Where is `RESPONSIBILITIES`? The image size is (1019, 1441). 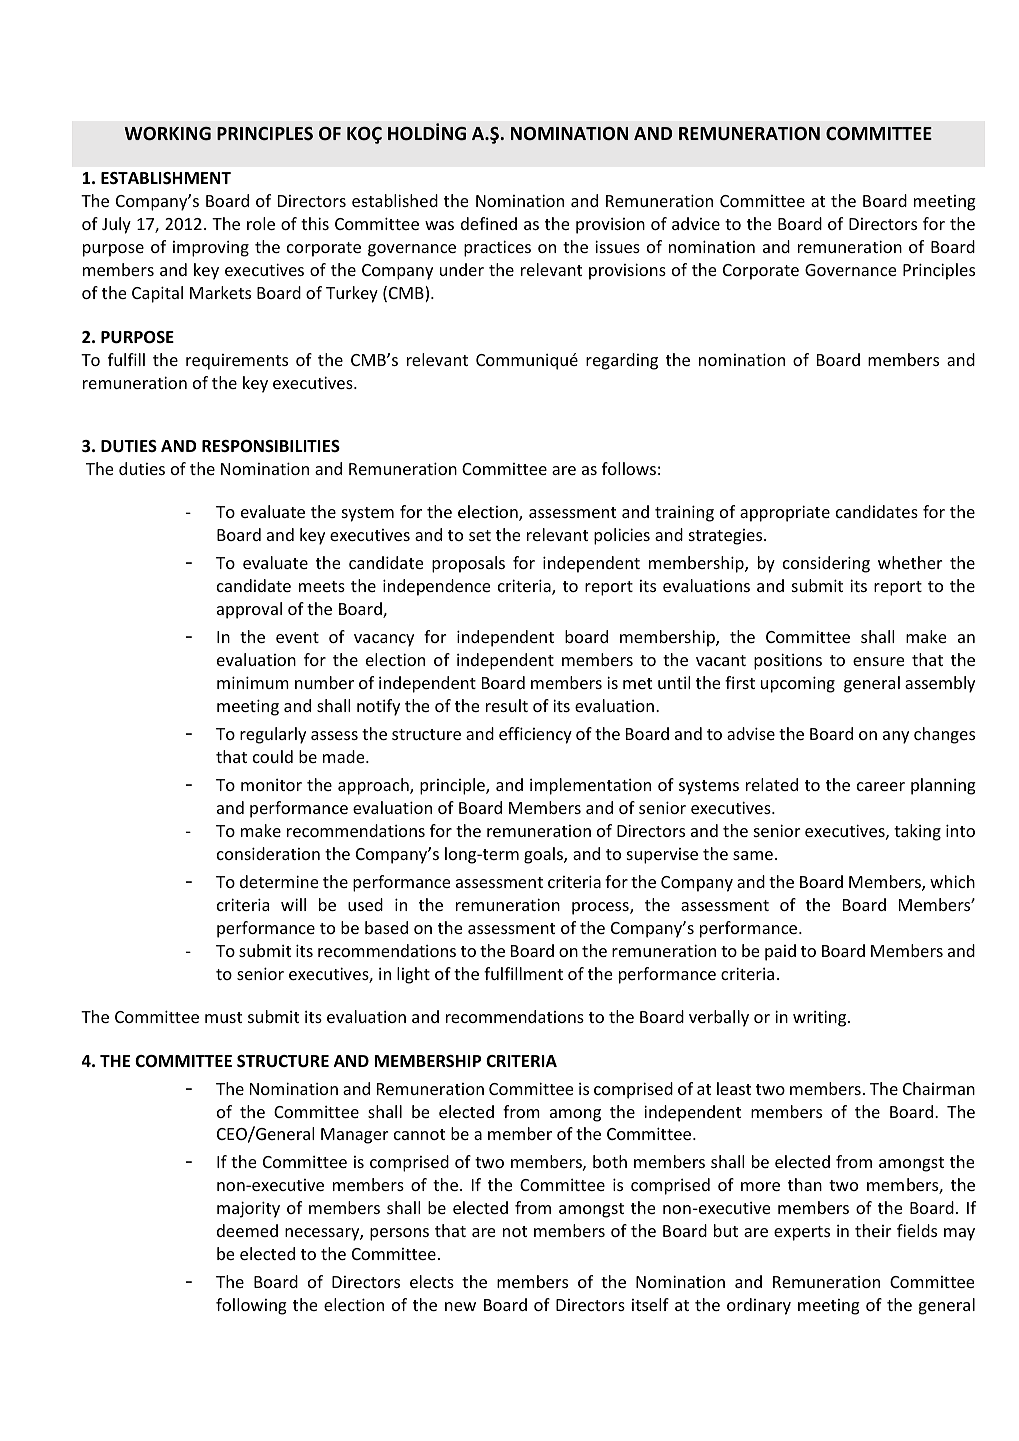
RESPONSIBILITIES is located at coordinates (271, 446).
